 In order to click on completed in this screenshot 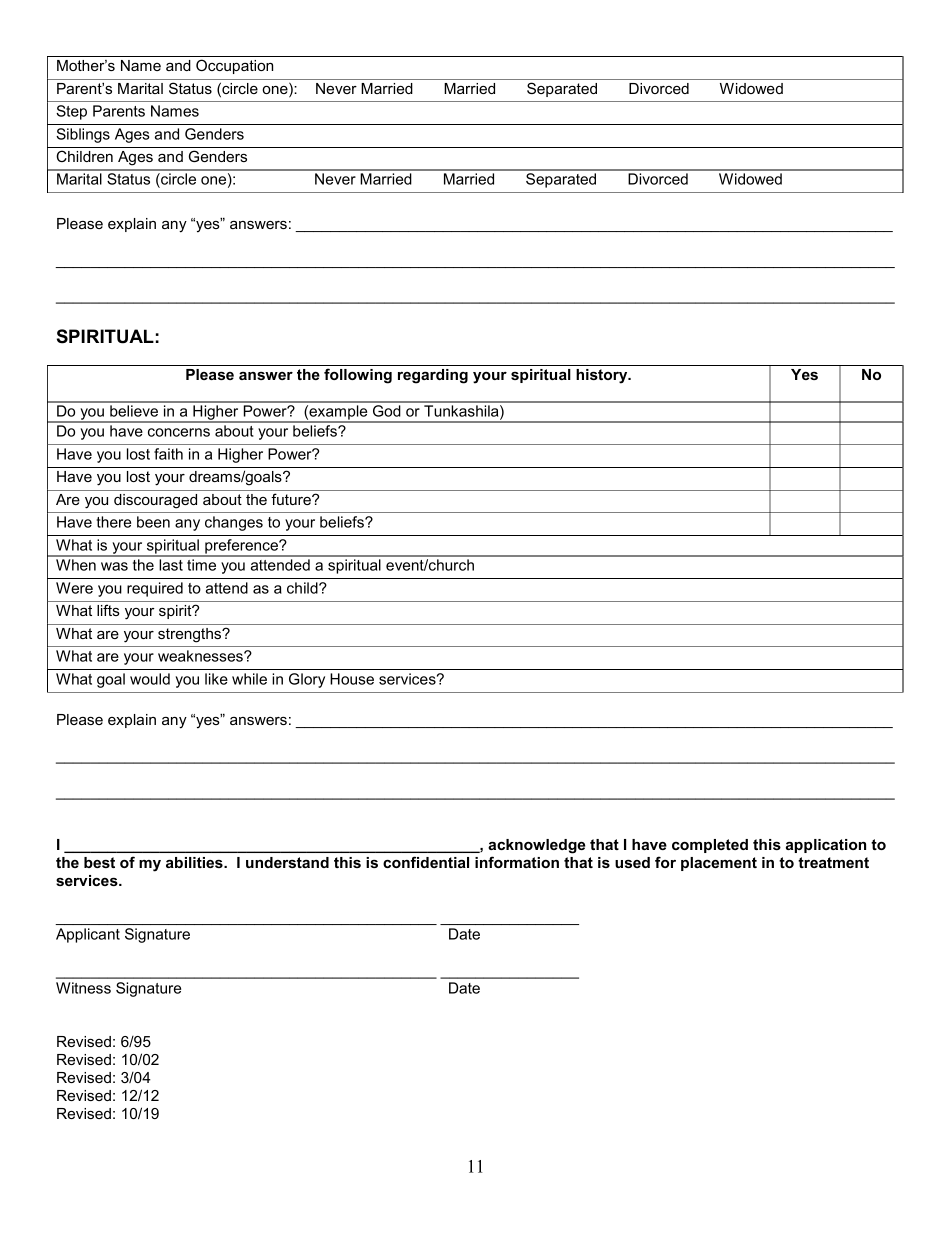, I will do `click(710, 846)`.
